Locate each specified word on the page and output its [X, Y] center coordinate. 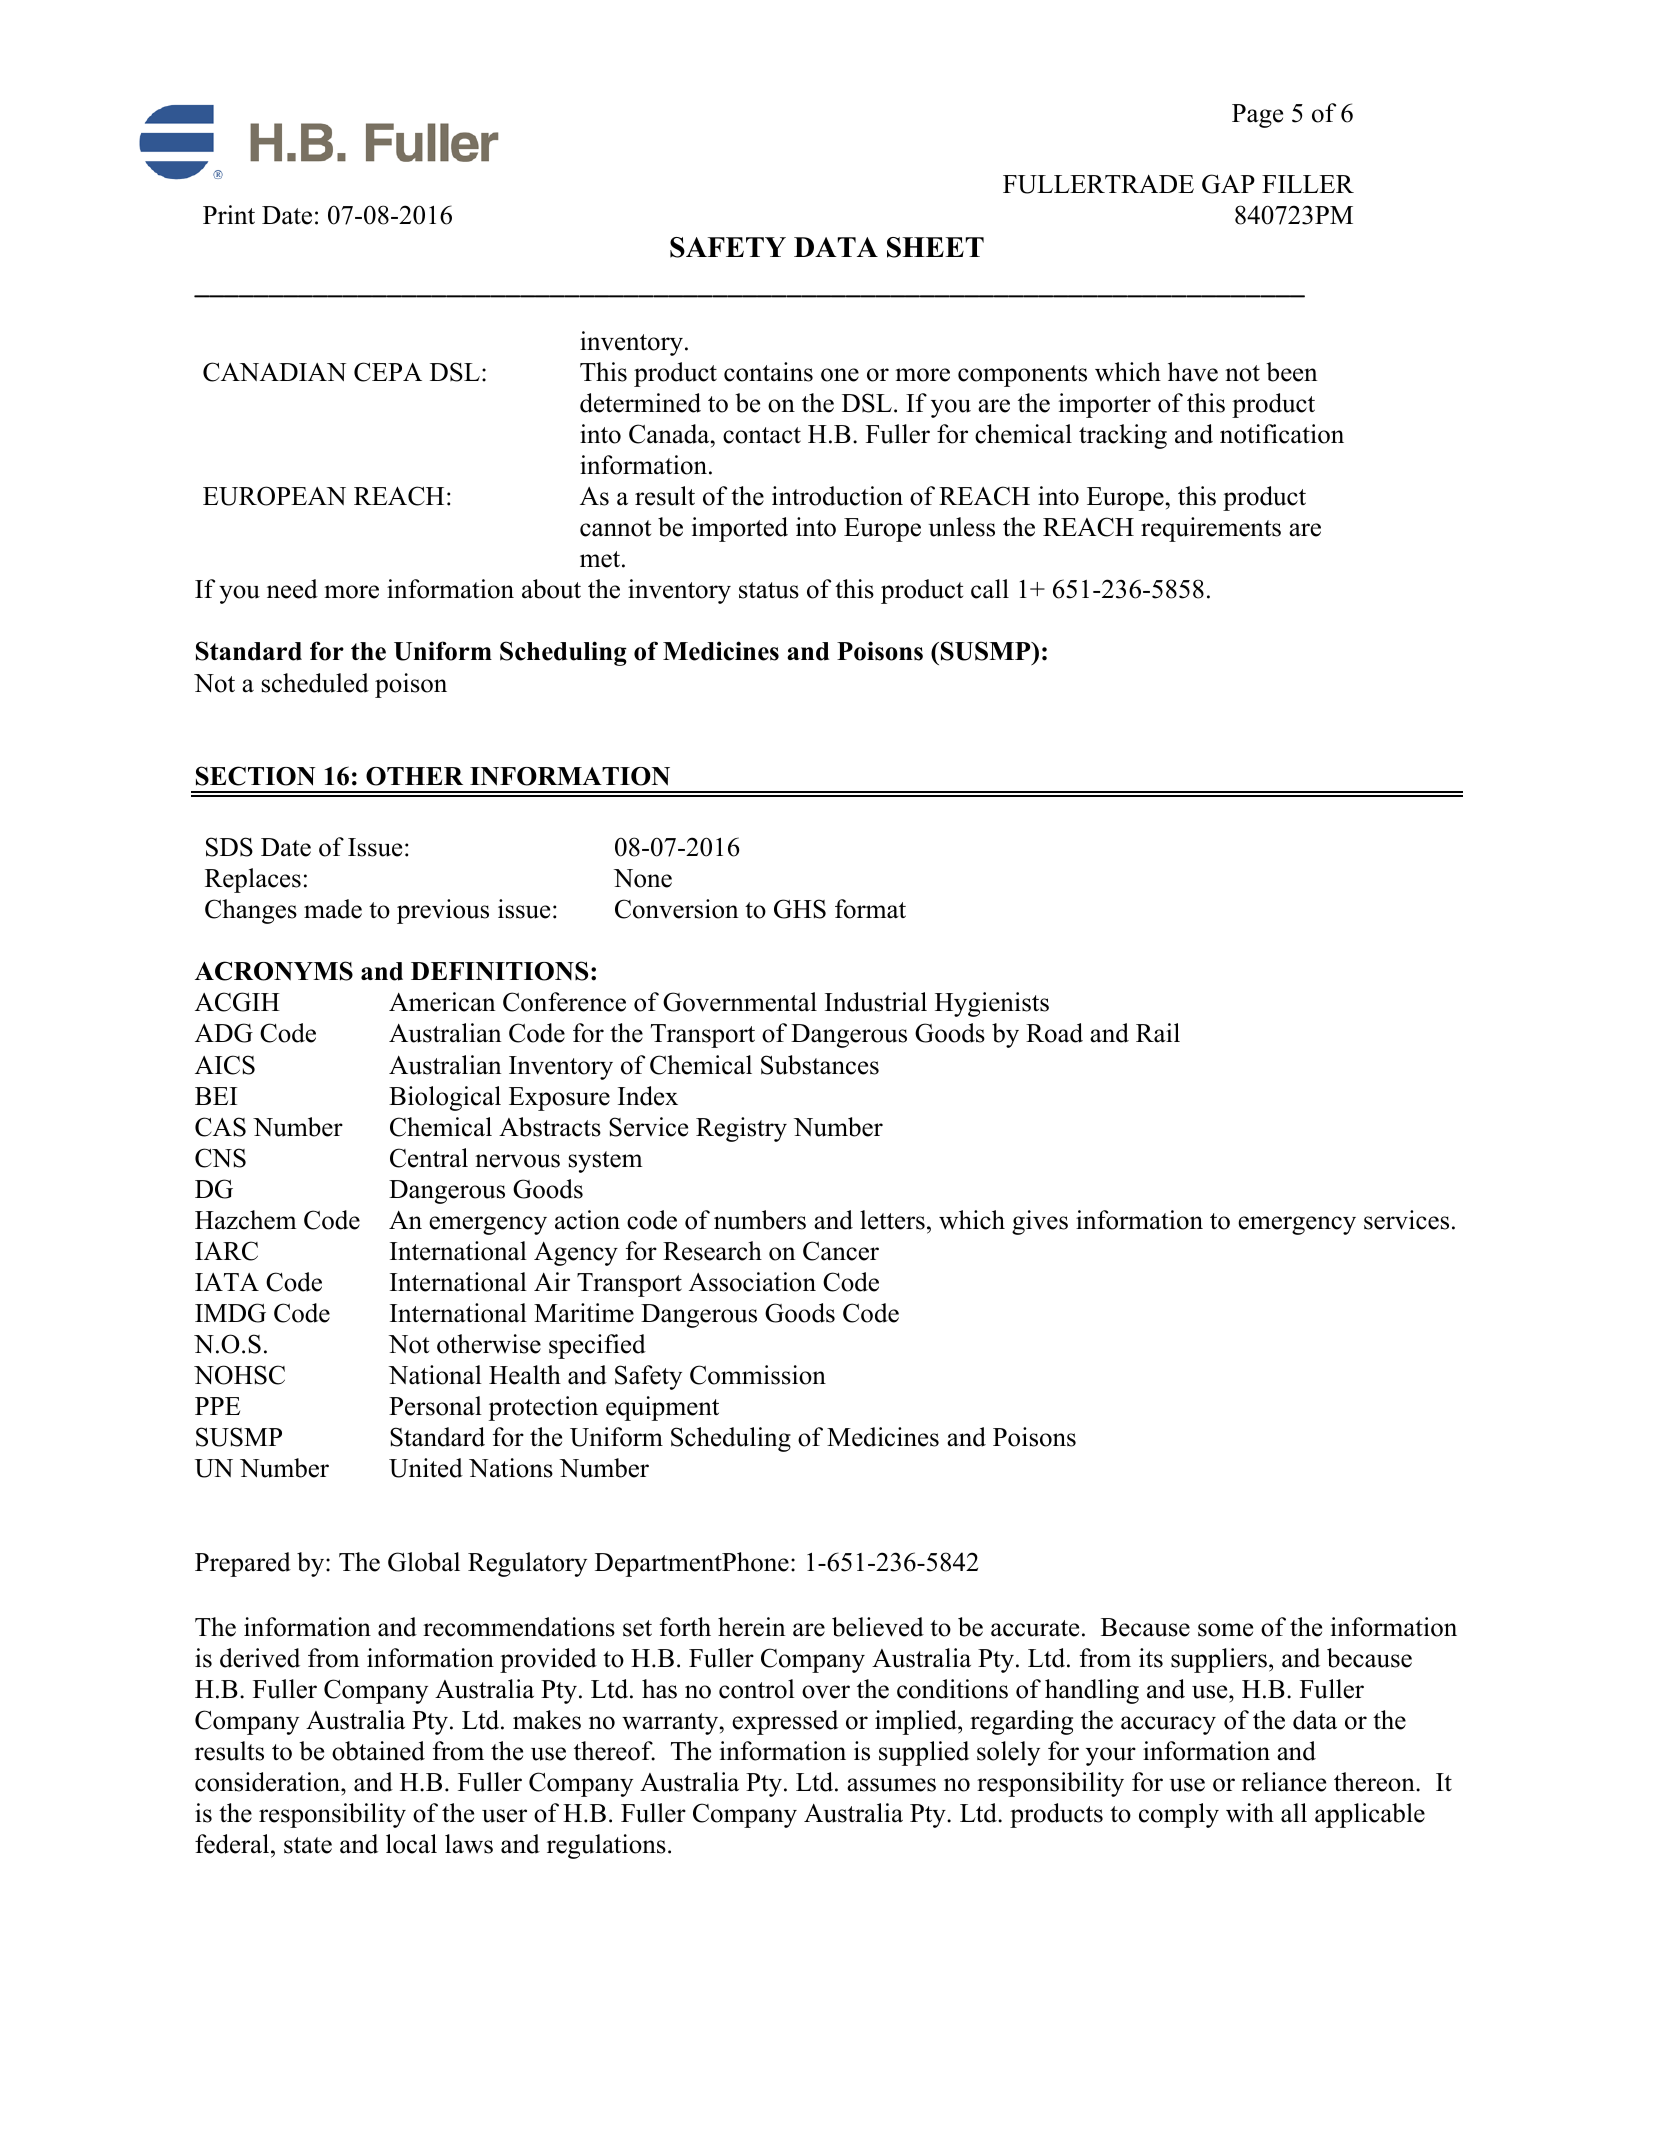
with [1250, 1812]
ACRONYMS [274, 971]
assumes [891, 1785]
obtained [378, 1751]
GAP [1228, 184]
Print [229, 214]
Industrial [876, 1002]
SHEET [935, 247]
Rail [1158, 1033]
